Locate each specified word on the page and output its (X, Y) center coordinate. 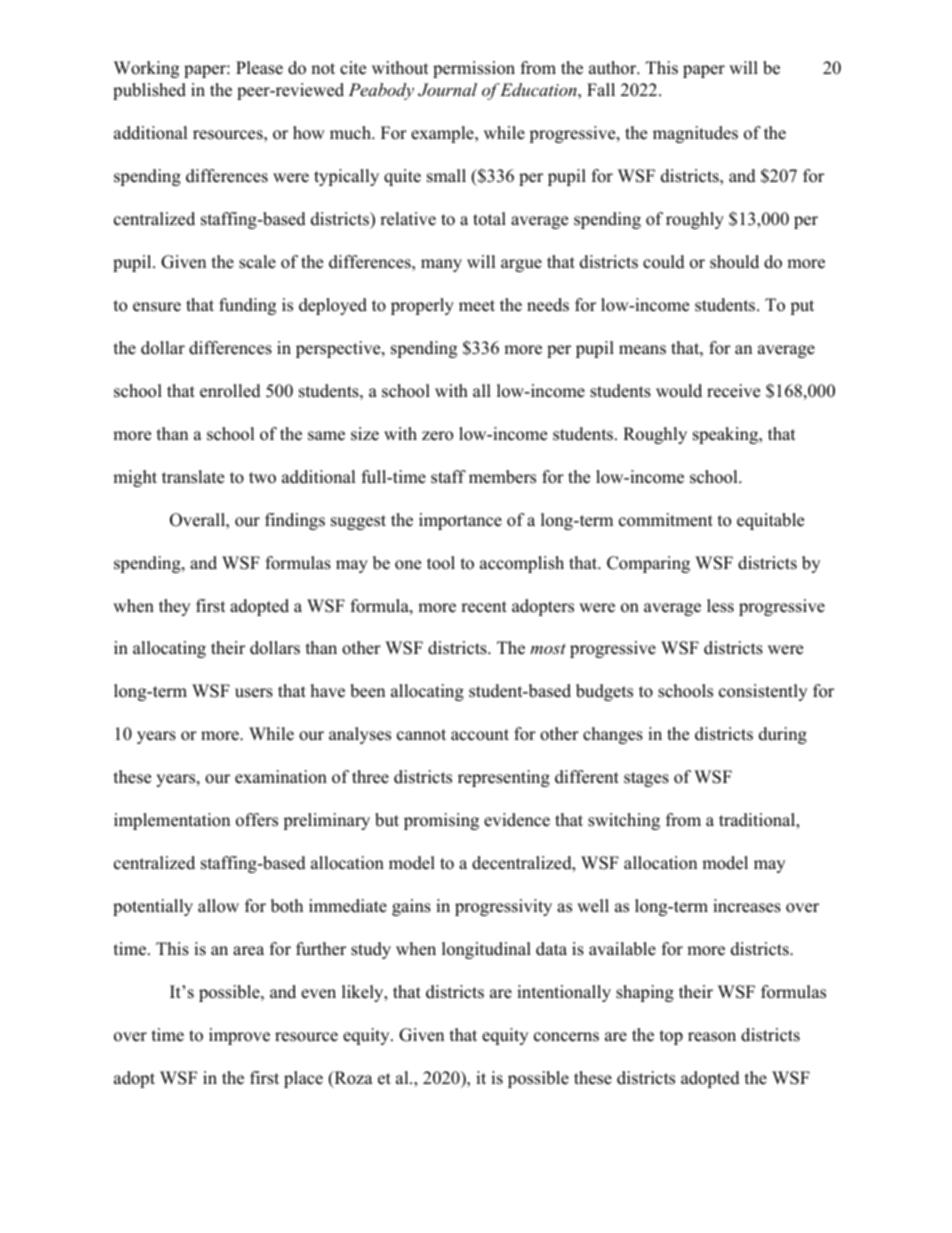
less (720, 606)
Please (259, 68)
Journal (447, 90)
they (174, 607)
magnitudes (695, 134)
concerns (566, 1037)
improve (239, 1036)
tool (441, 563)
